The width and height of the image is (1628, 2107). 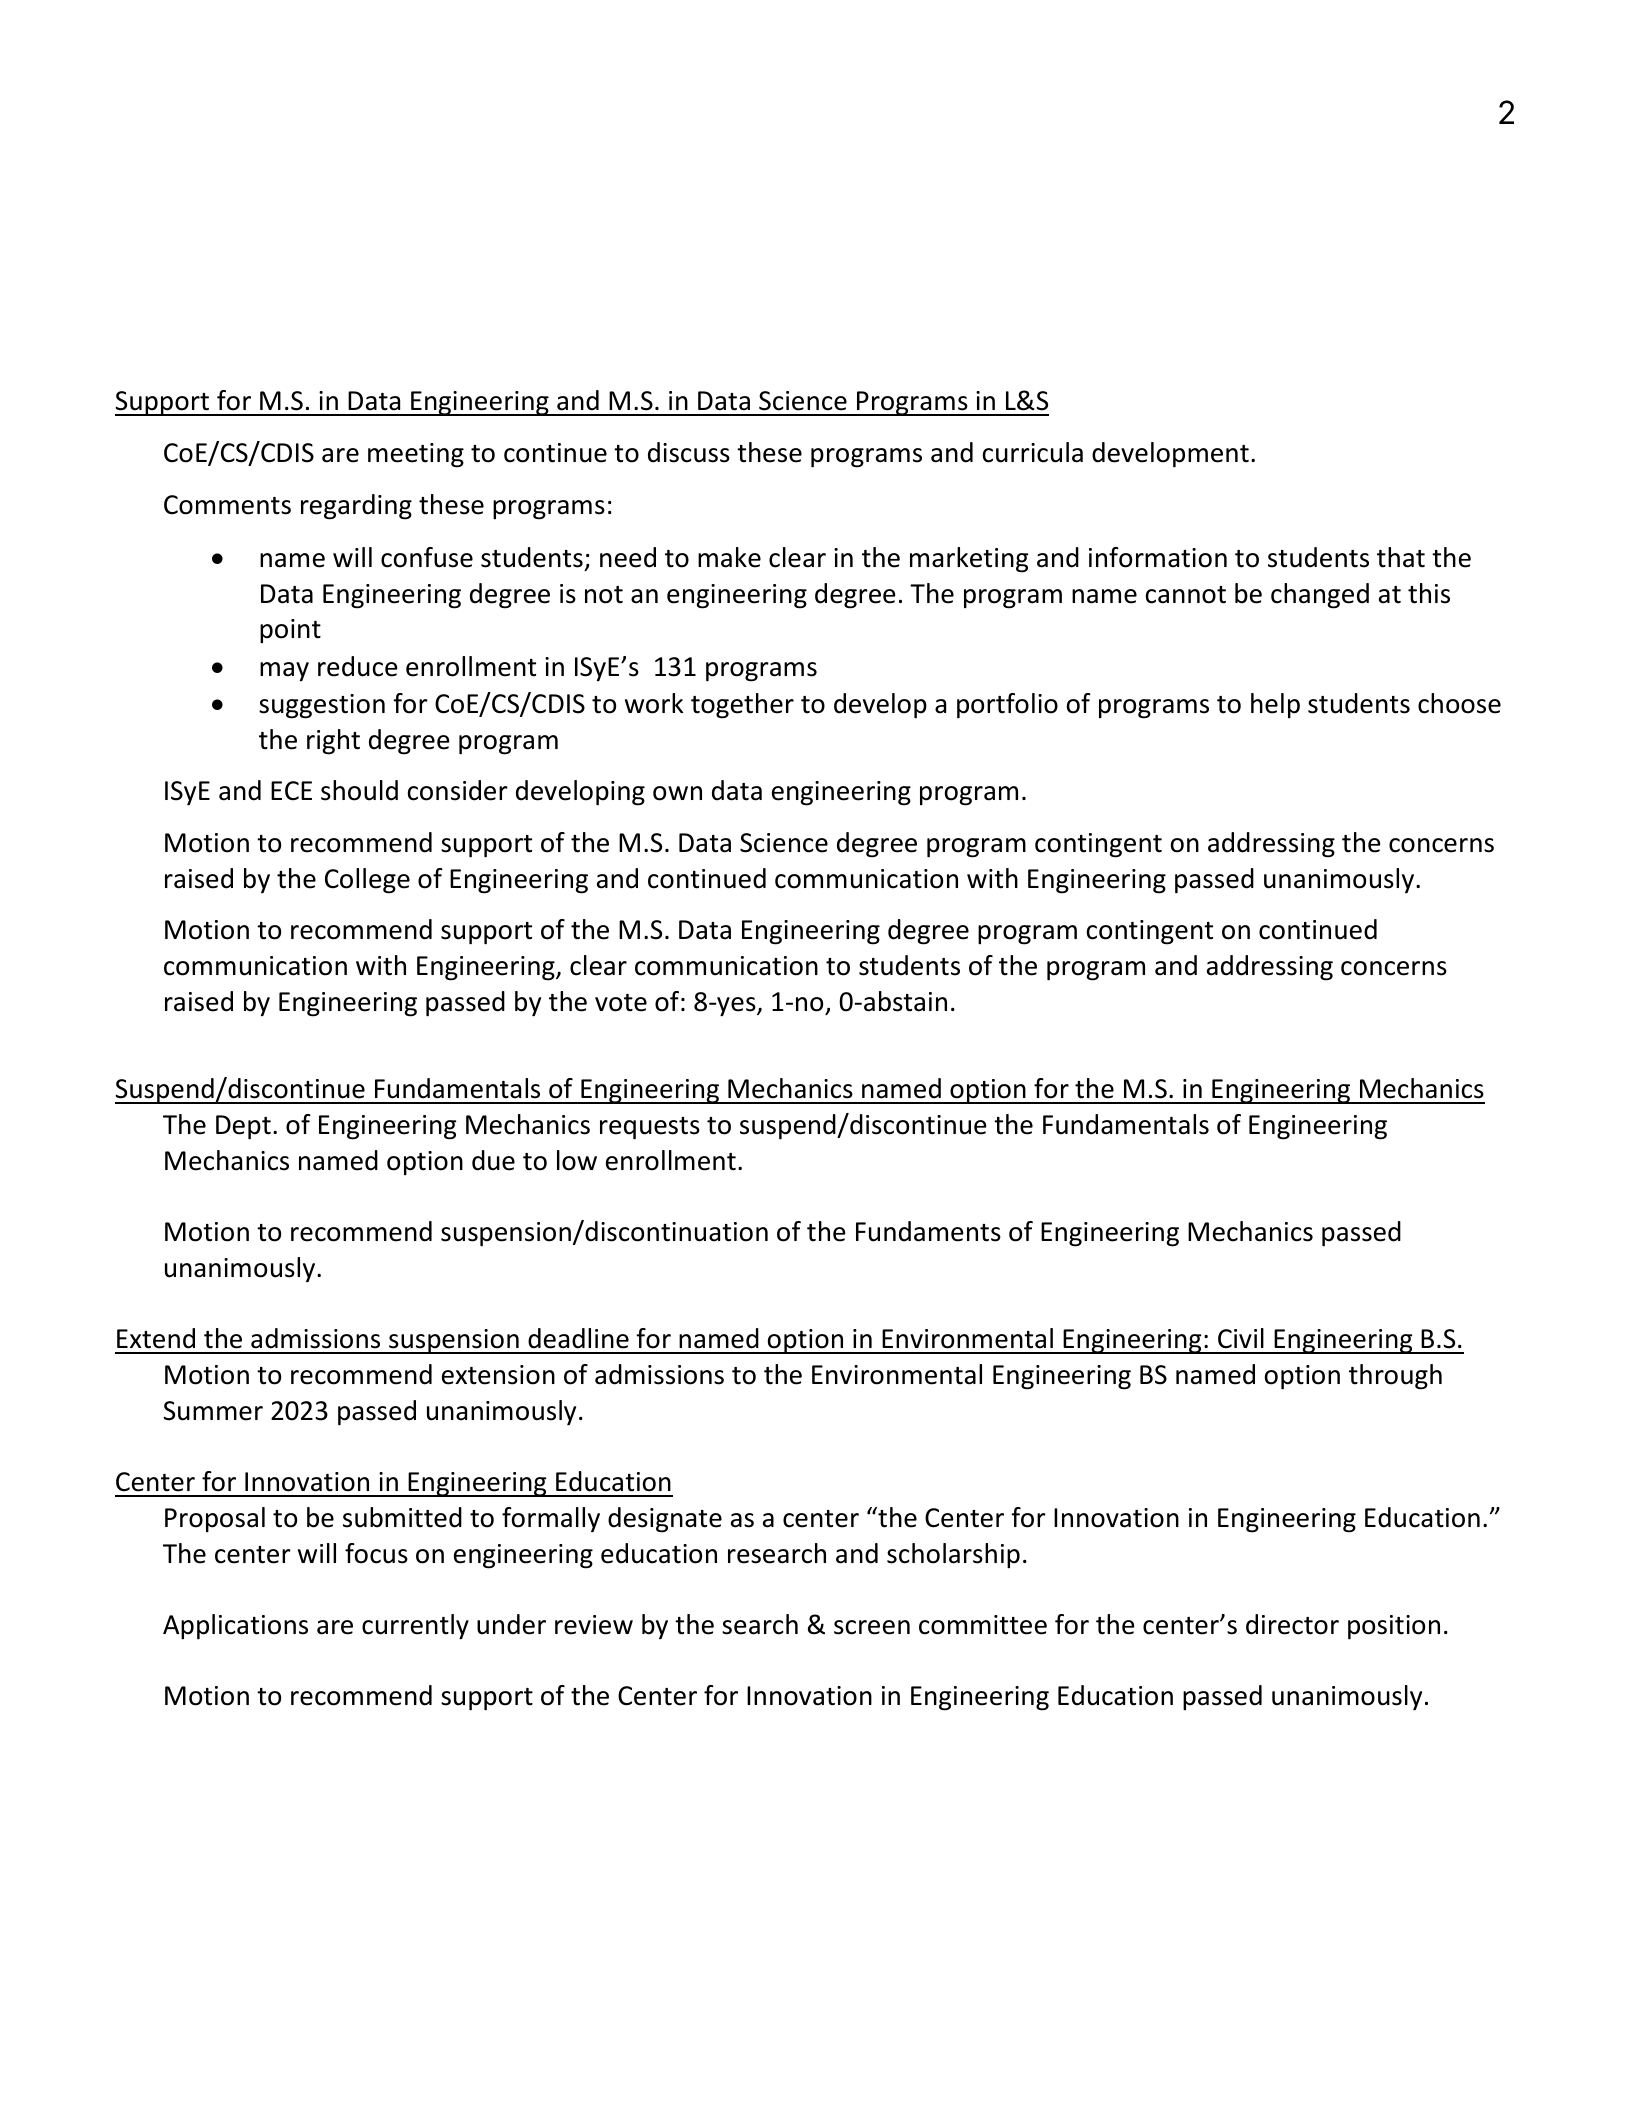 I want to click on together, so click(x=742, y=706).
